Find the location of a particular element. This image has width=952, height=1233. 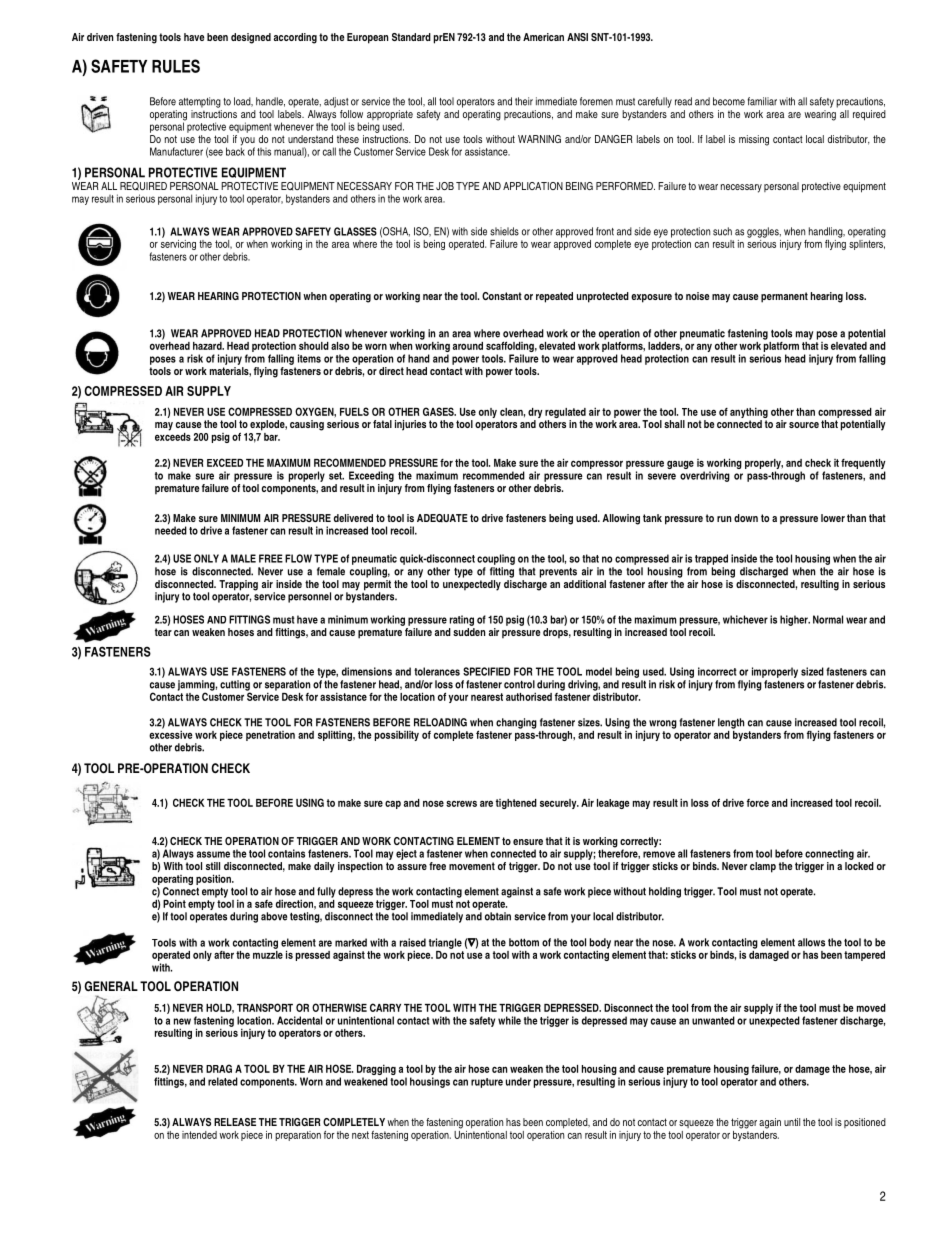

excessive is located at coordinates (171, 733).
